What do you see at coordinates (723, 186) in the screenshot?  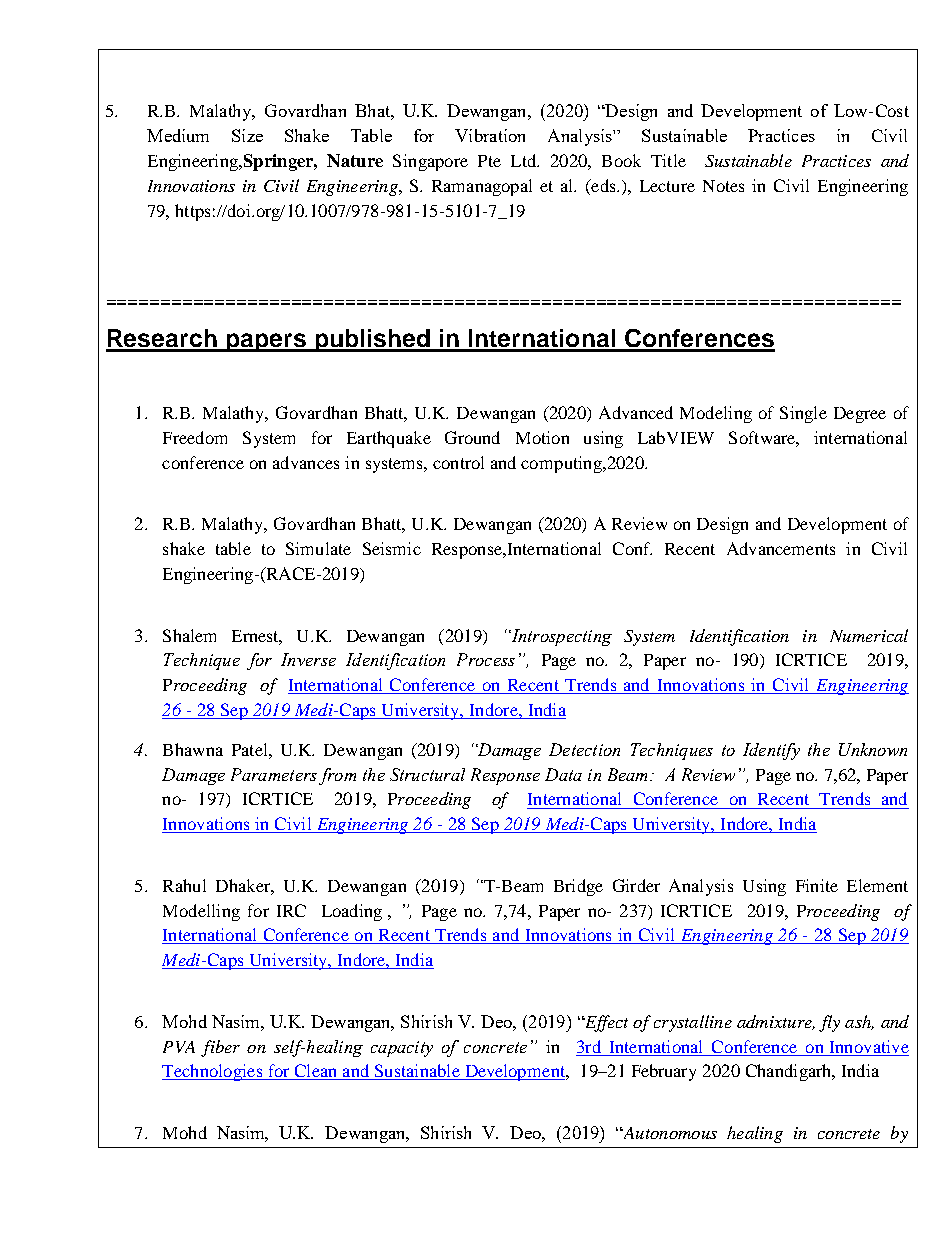 I see `Notes` at bounding box center [723, 186].
